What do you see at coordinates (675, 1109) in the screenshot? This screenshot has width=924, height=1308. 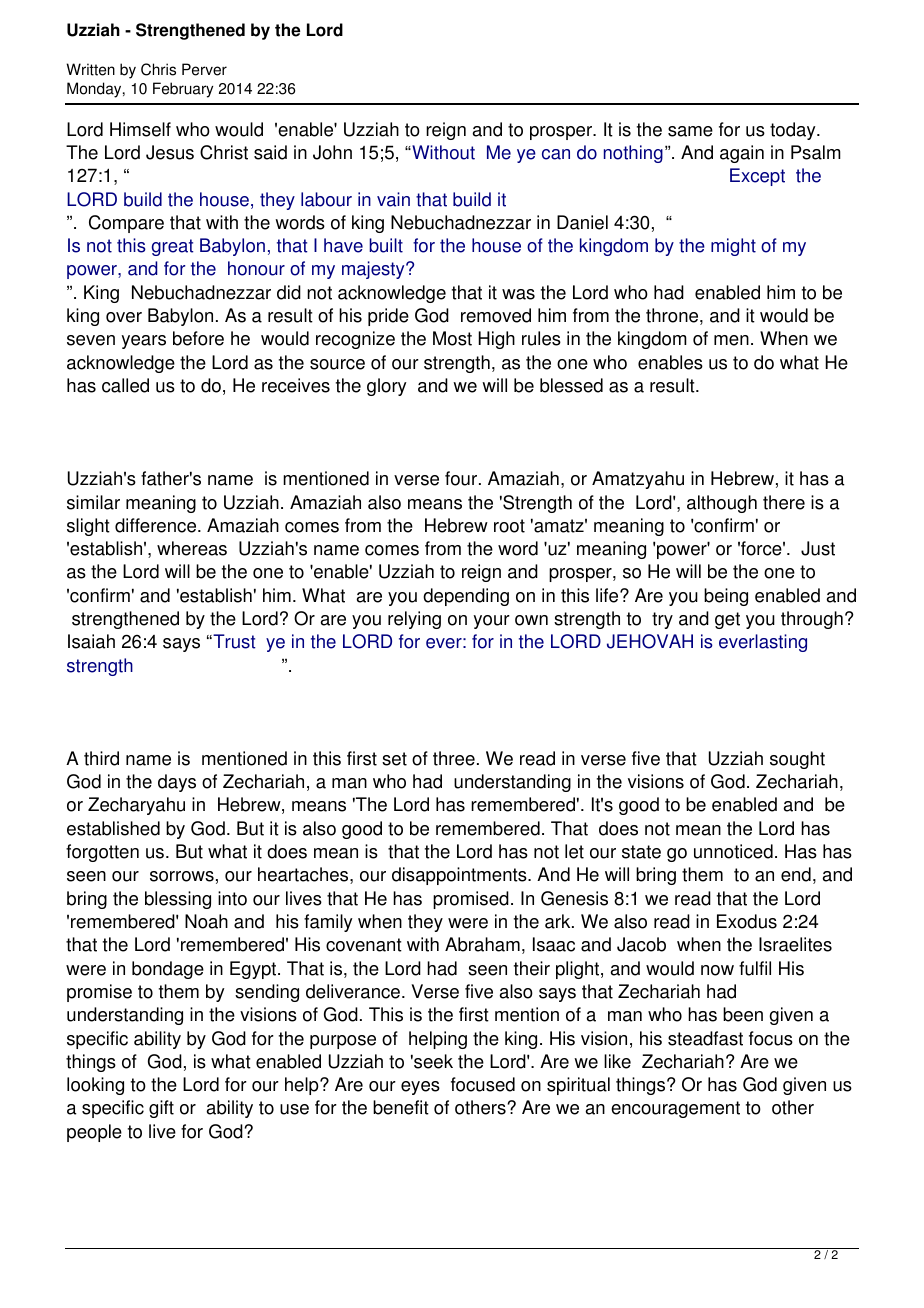 I see `encouragement` at bounding box center [675, 1109].
